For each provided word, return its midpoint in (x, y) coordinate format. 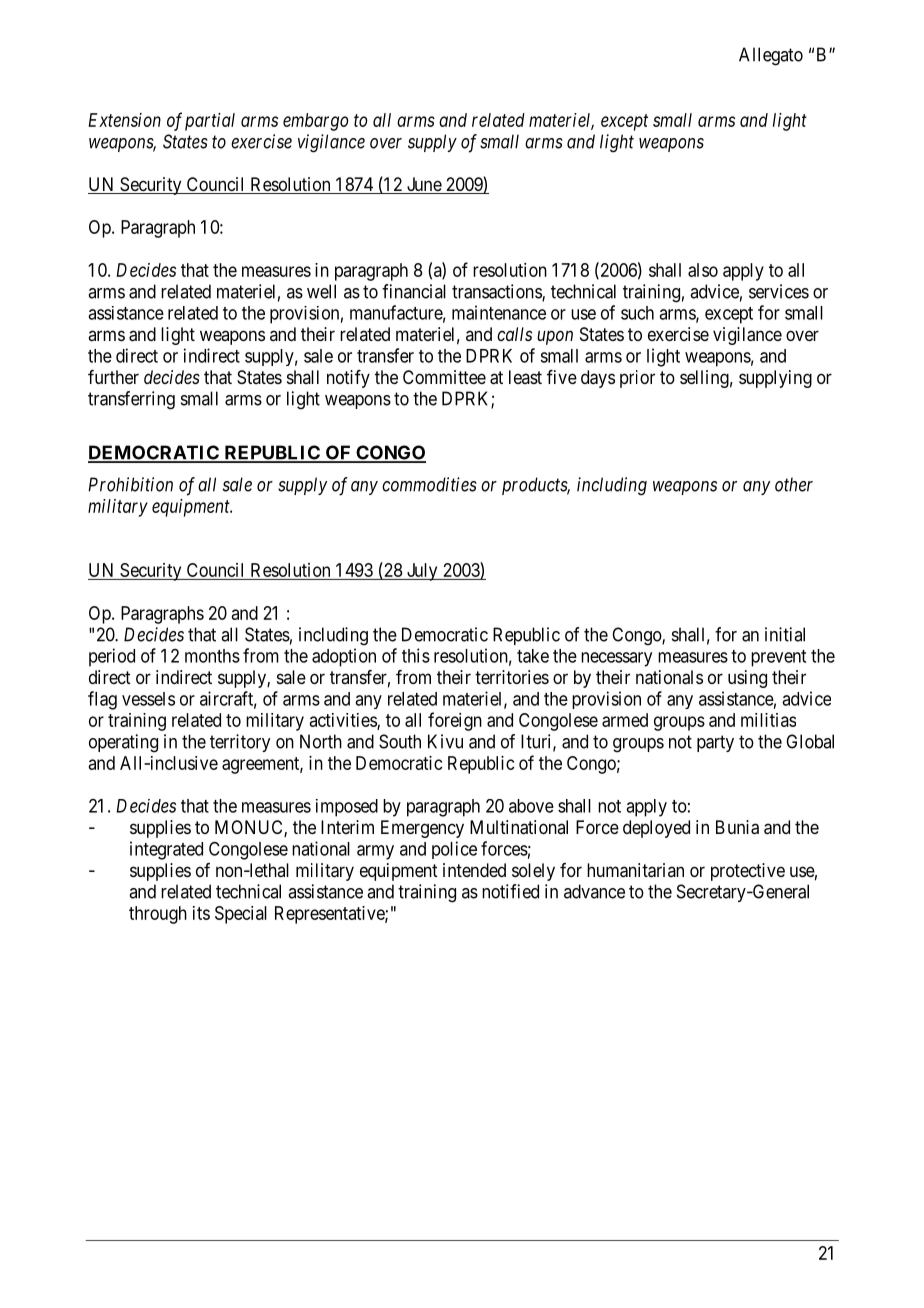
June (424, 185)
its (201, 913)
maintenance (499, 312)
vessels (148, 699)
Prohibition (130, 484)
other (794, 484)
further (113, 377)
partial (210, 122)
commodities (429, 484)
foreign (455, 721)
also (703, 270)
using (747, 679)
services (779, 291)
